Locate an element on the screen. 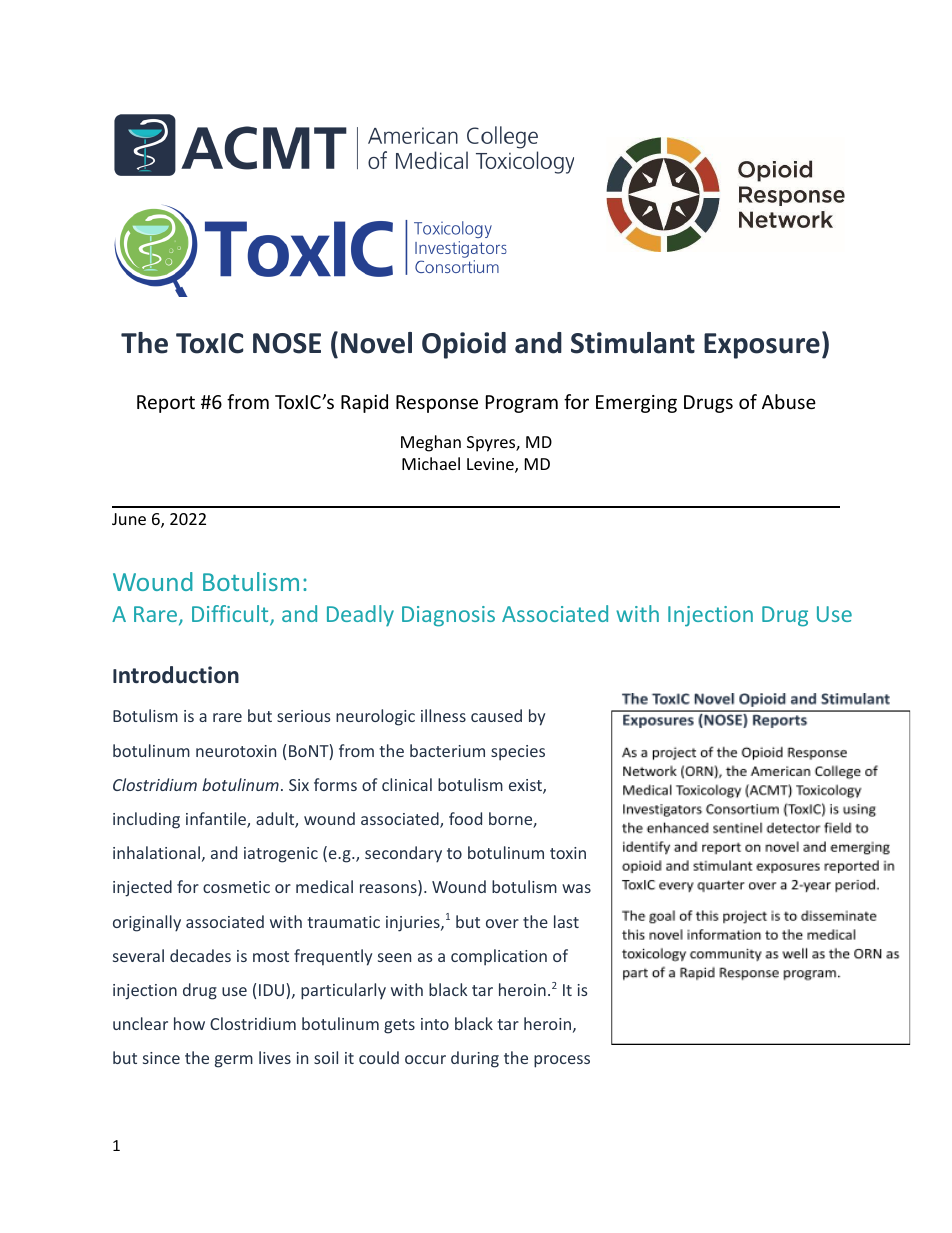 The width and height of the screenshot is (952, 1233). how is located at coordinates (189, 1023).
